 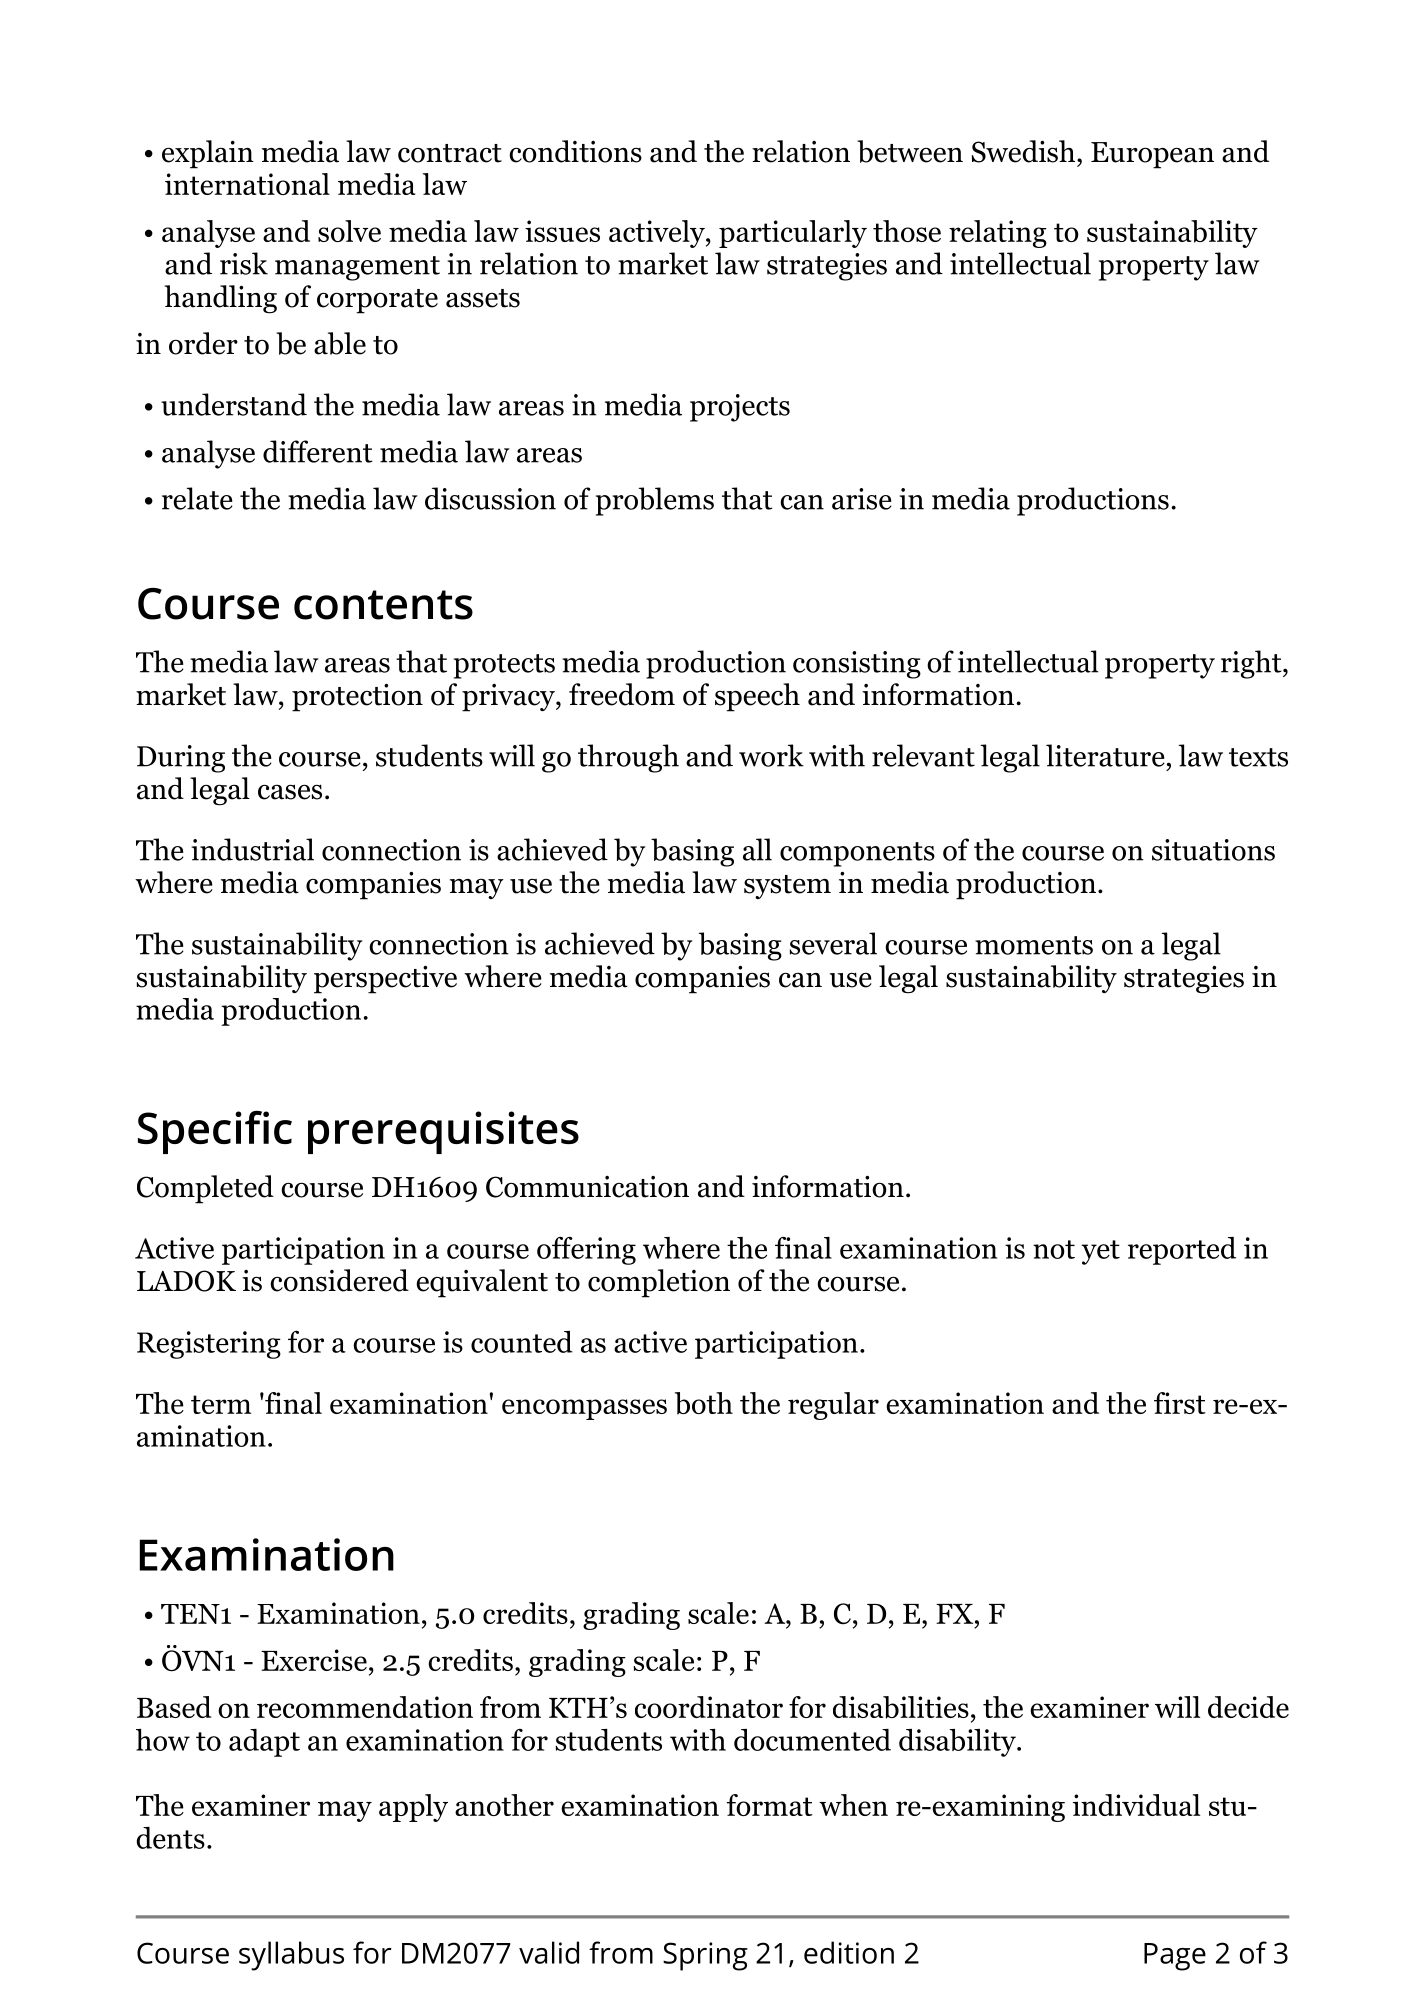 What do you see at coordinates (1180, 1403) in the image?
I see `first` at bounding box center [1180, 1403].
